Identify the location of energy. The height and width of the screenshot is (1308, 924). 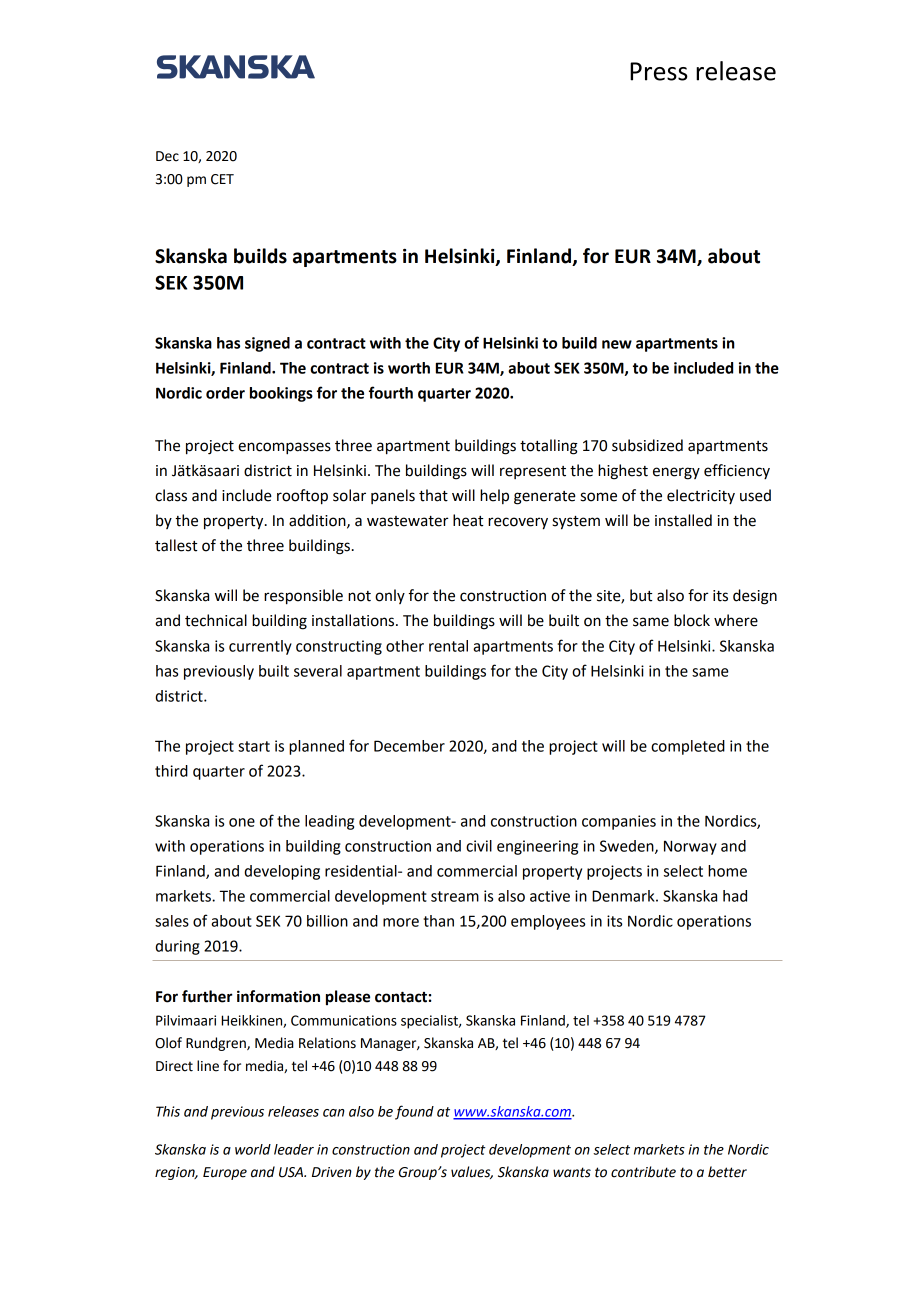
(676, 473).
